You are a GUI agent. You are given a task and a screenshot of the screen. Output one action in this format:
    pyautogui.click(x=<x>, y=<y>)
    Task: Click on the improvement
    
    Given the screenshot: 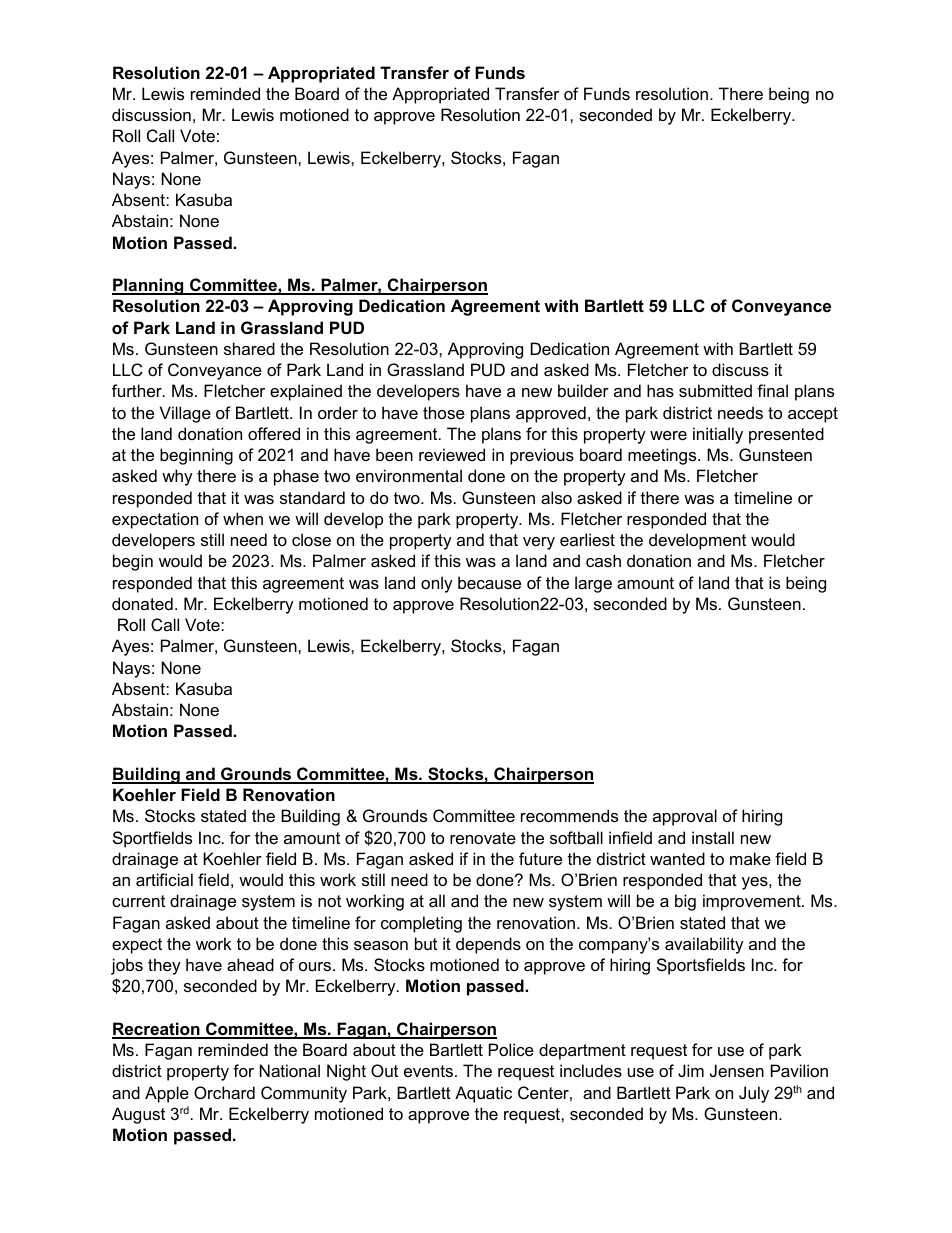 What is the action you would take?
    pyautogui.click(x=753, y=902)
